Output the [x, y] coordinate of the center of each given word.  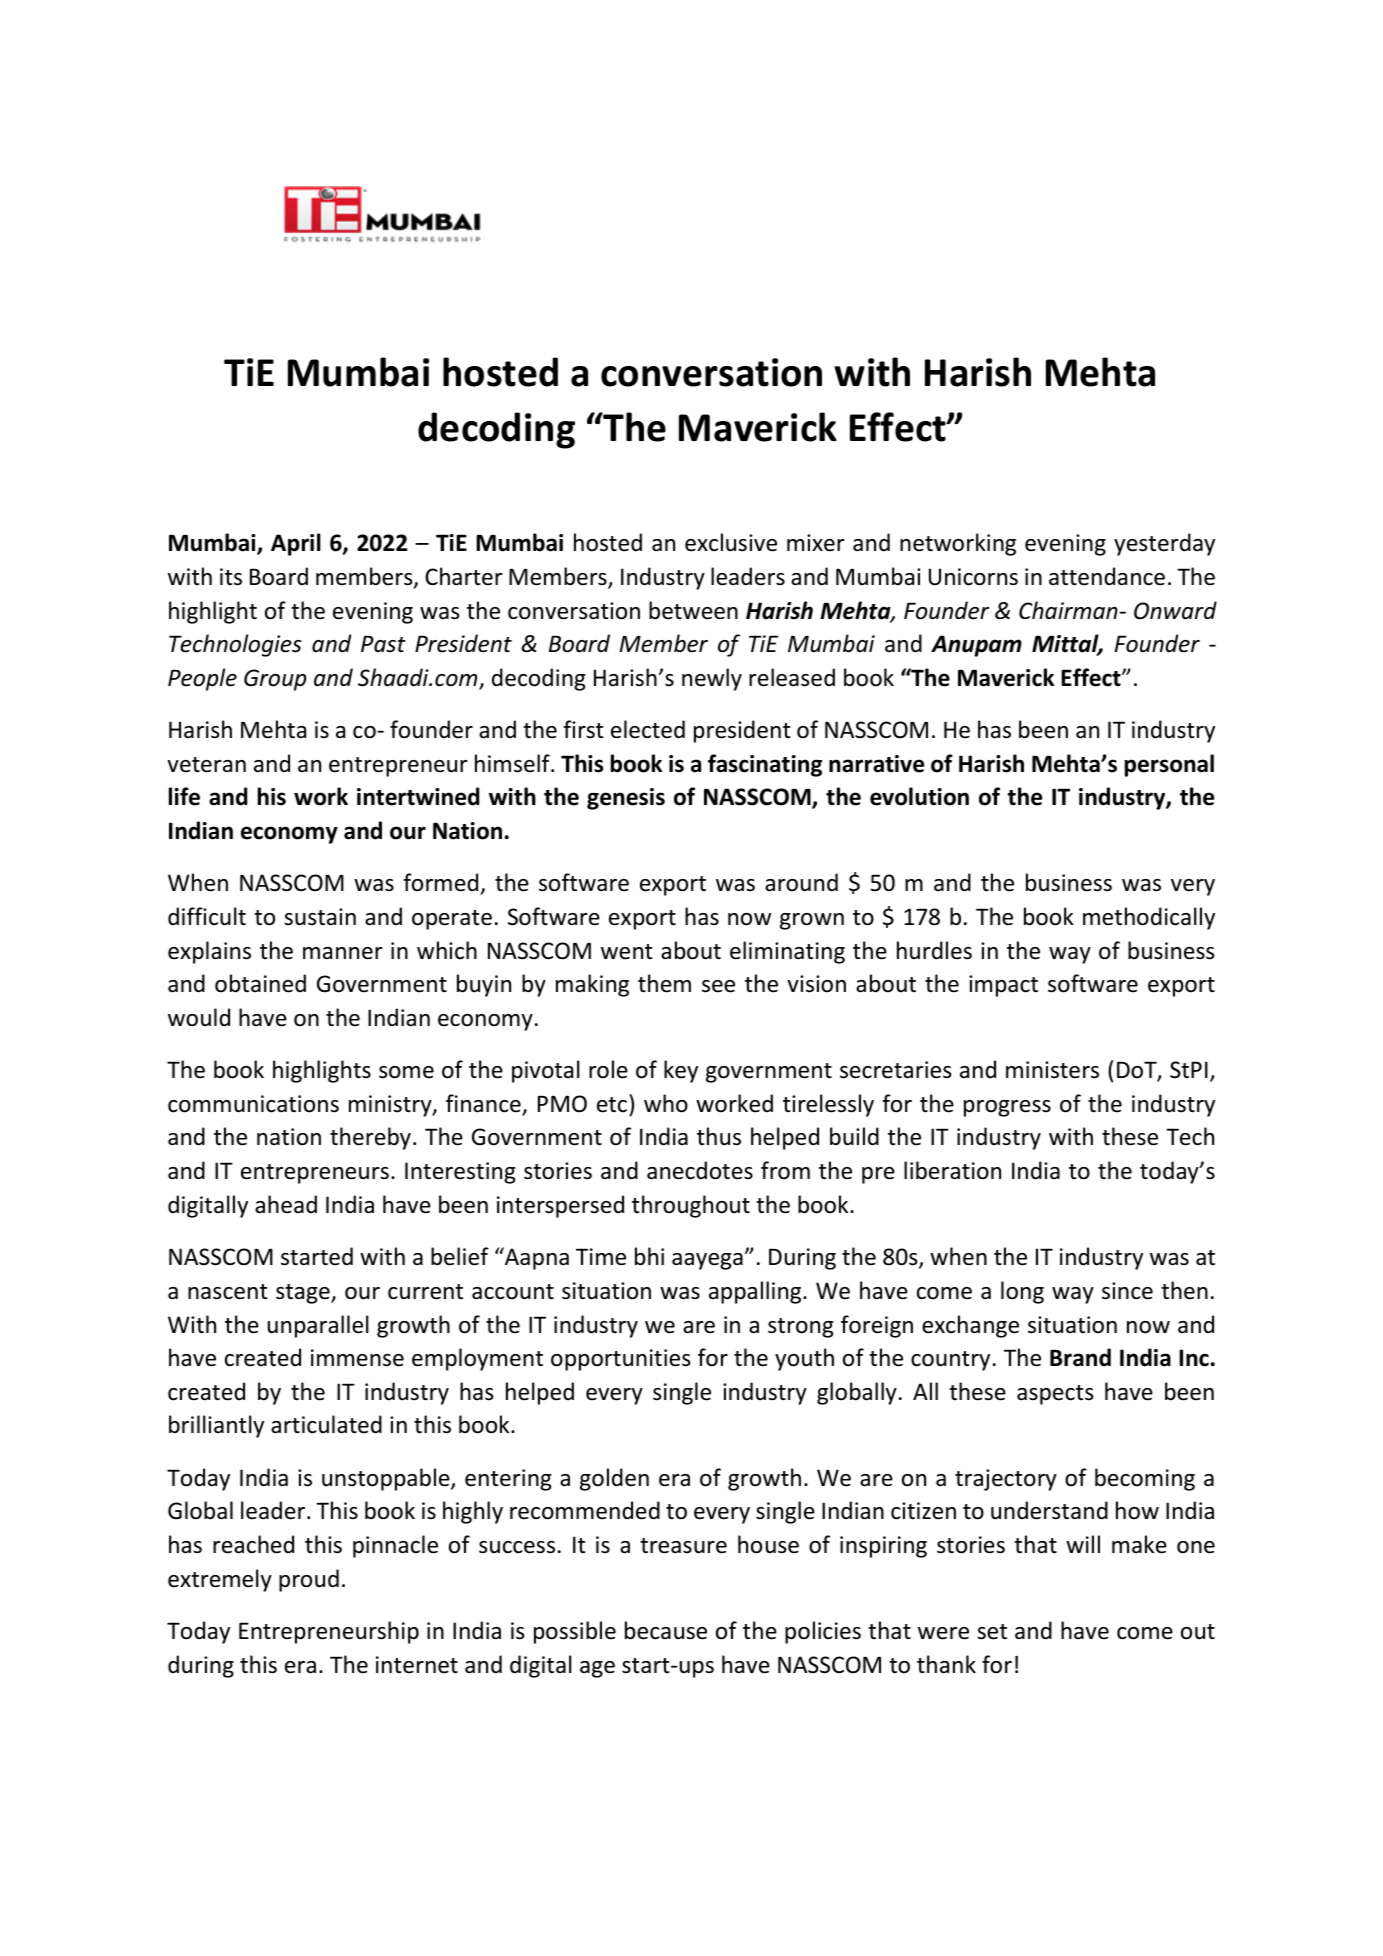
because [666, 1630]
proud [309, 1580]
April [296, 544]
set [992, 1632]
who [666, 1103]
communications [253, 1104]
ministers [1052, 1070]
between [693, 610]
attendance [1107, 576]
